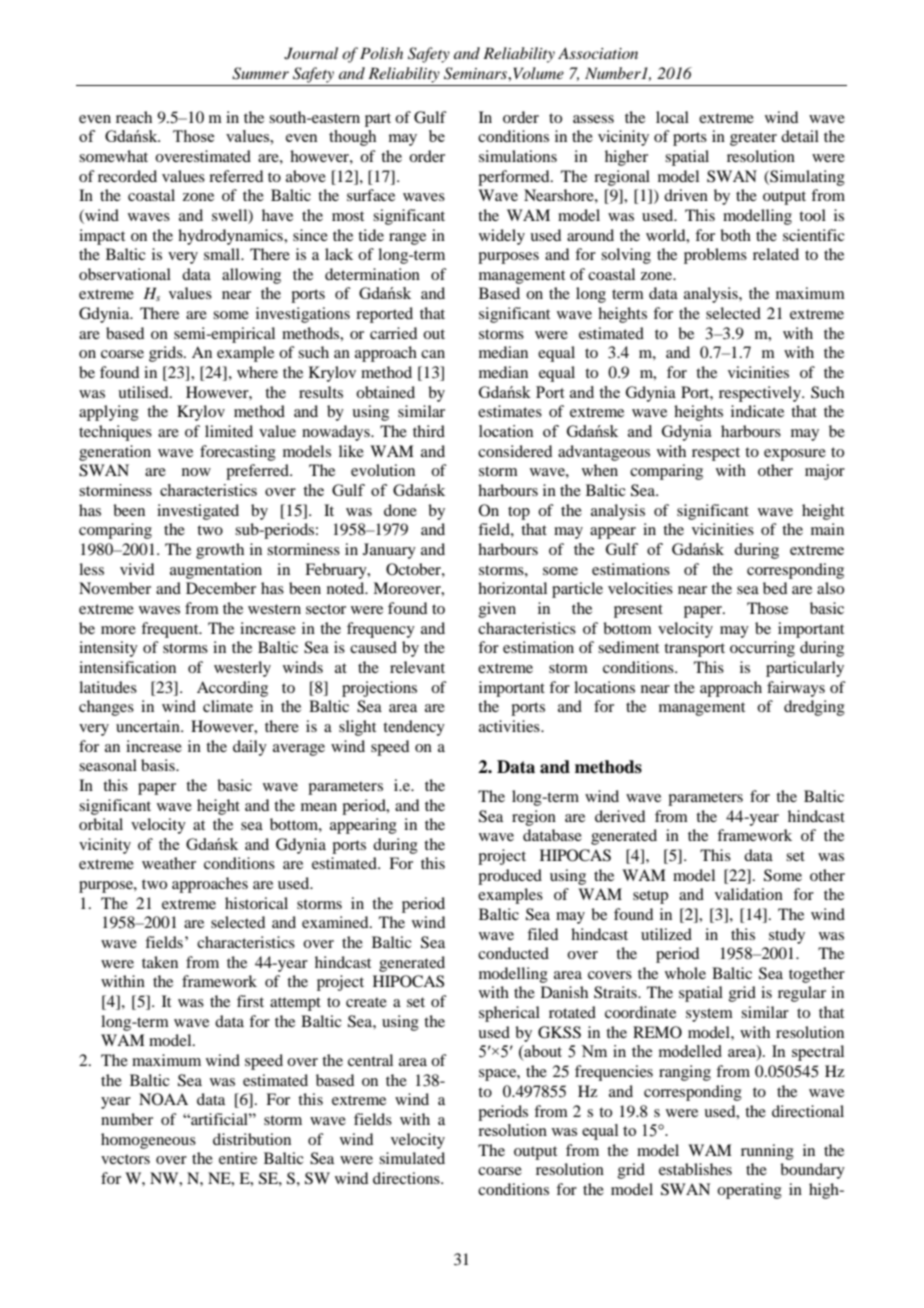  I want to click on simulated, so click(412, 1158).
